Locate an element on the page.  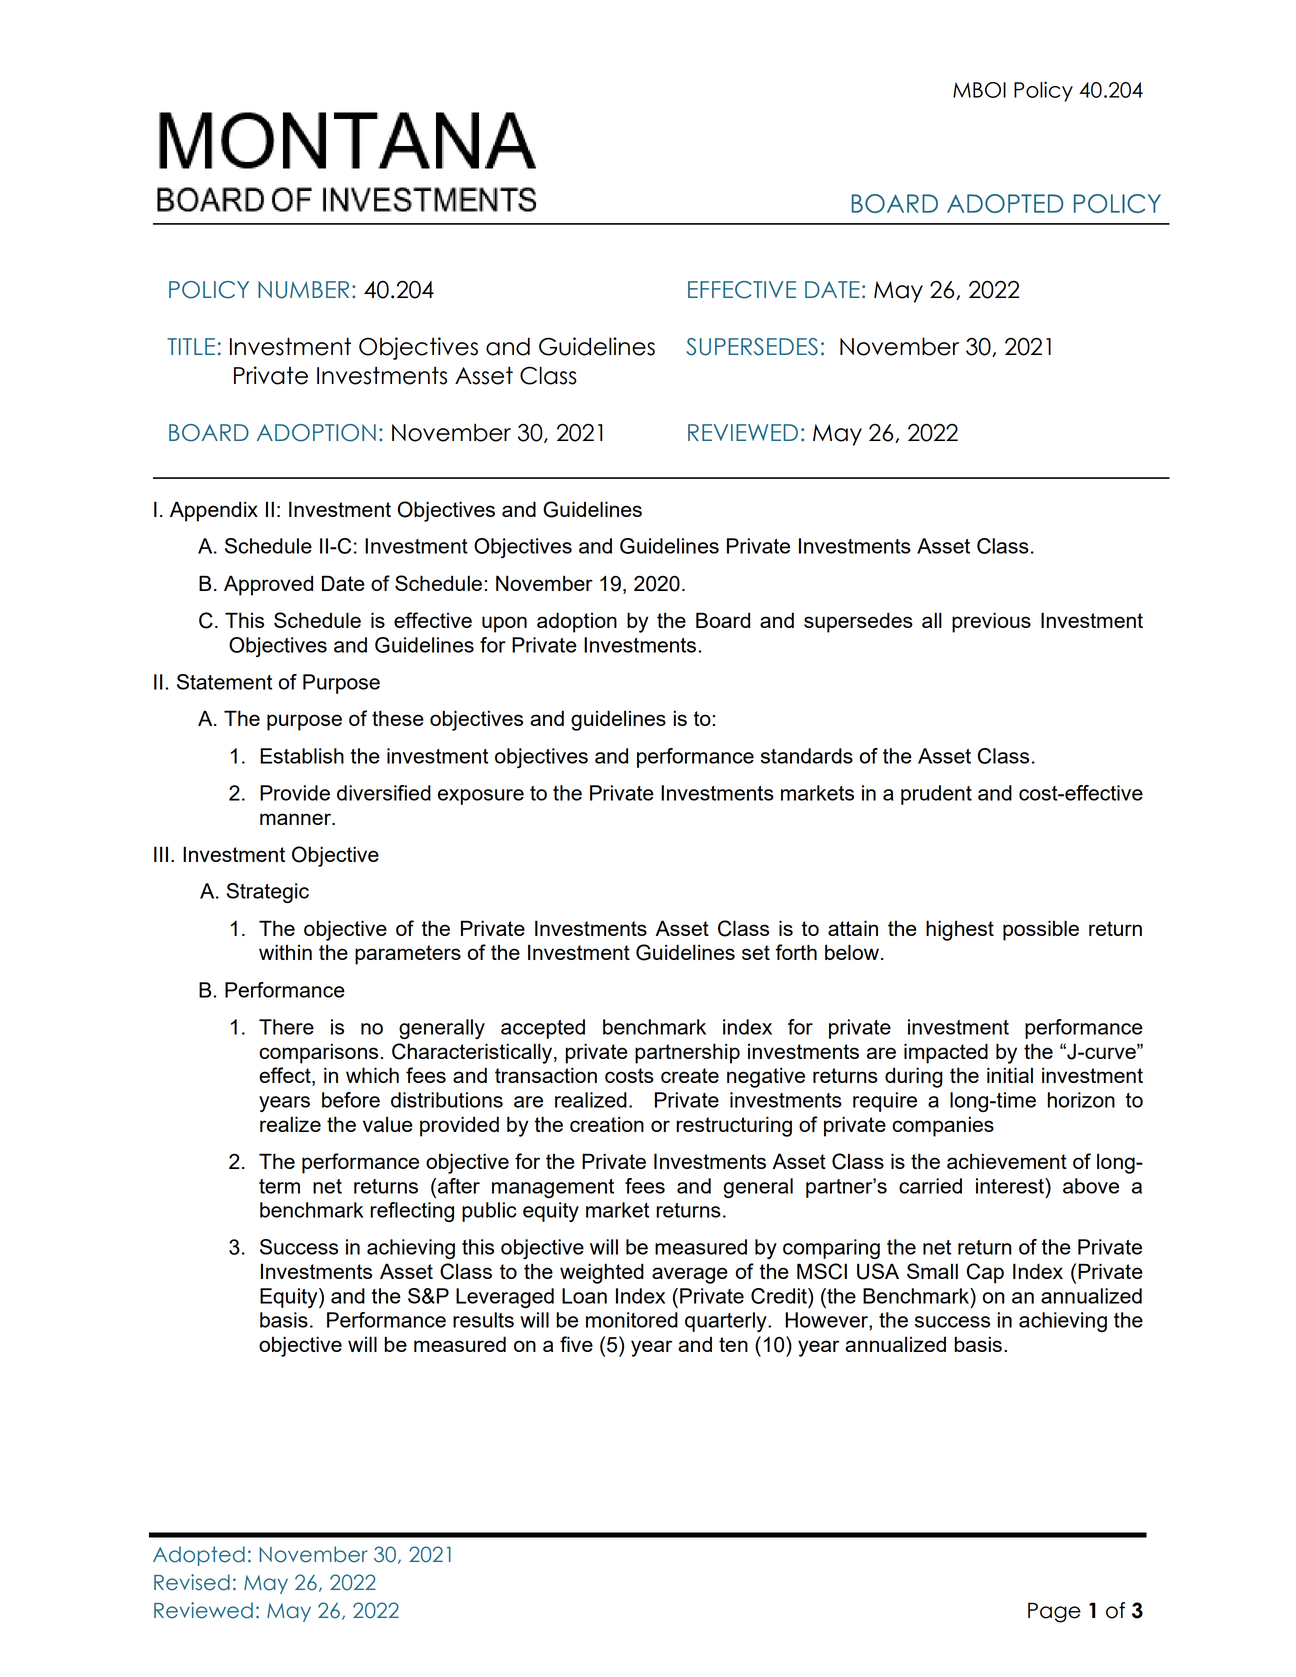
NUMBER is located at coordinates (303, 290).
